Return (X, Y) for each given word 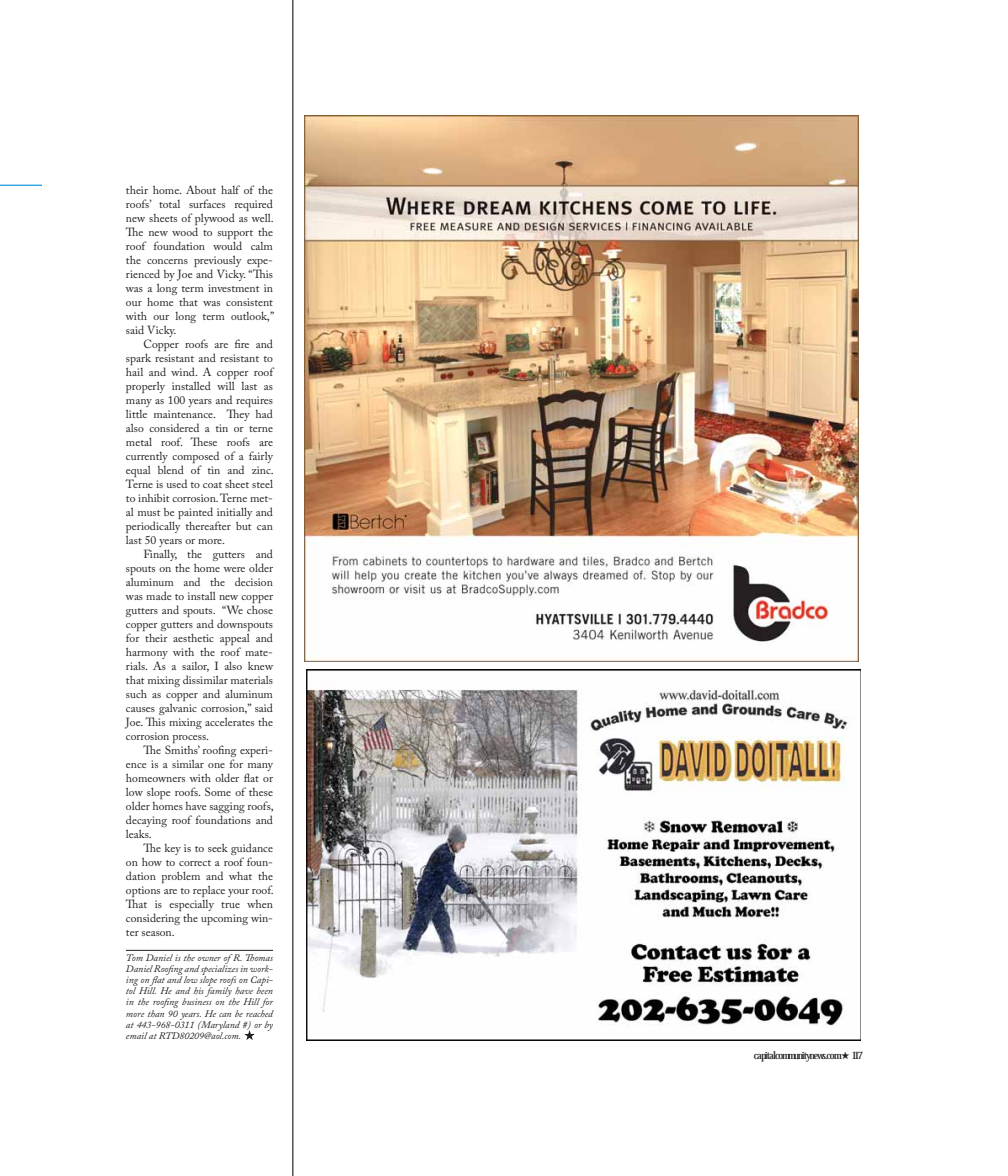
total (169, 204)
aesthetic (193, 637)
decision (254, 581)
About (201, 189)
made (159, 595)
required (252, 206)
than (156, 1012)
